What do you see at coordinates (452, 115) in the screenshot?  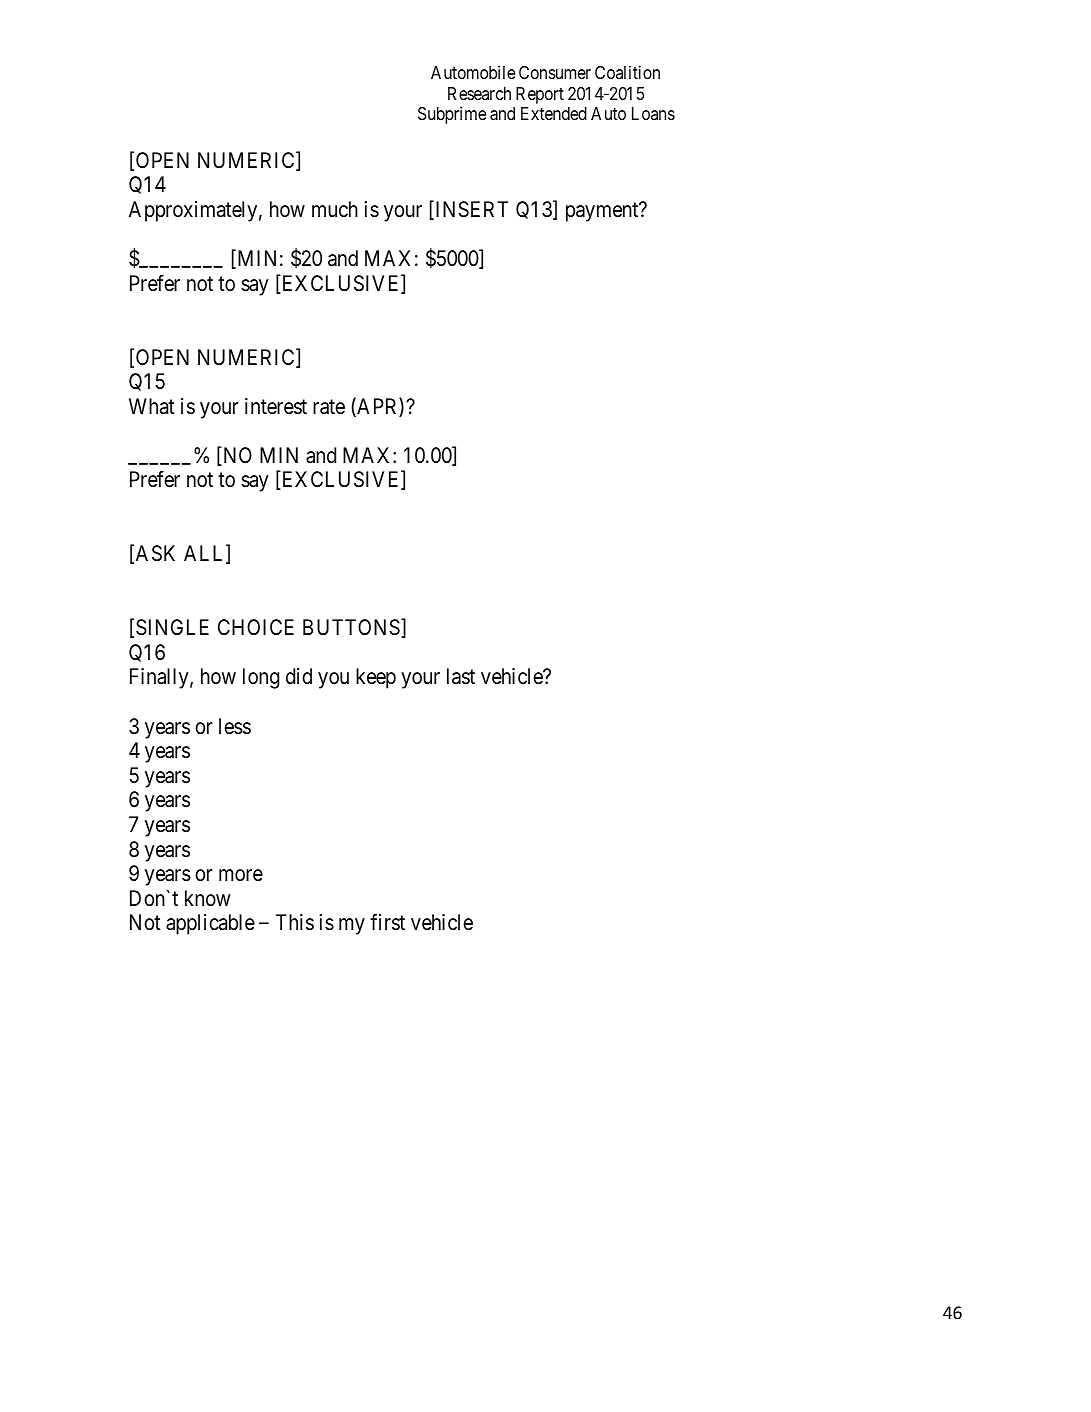 I see `Subprime` at bounding box center [452, 115].
